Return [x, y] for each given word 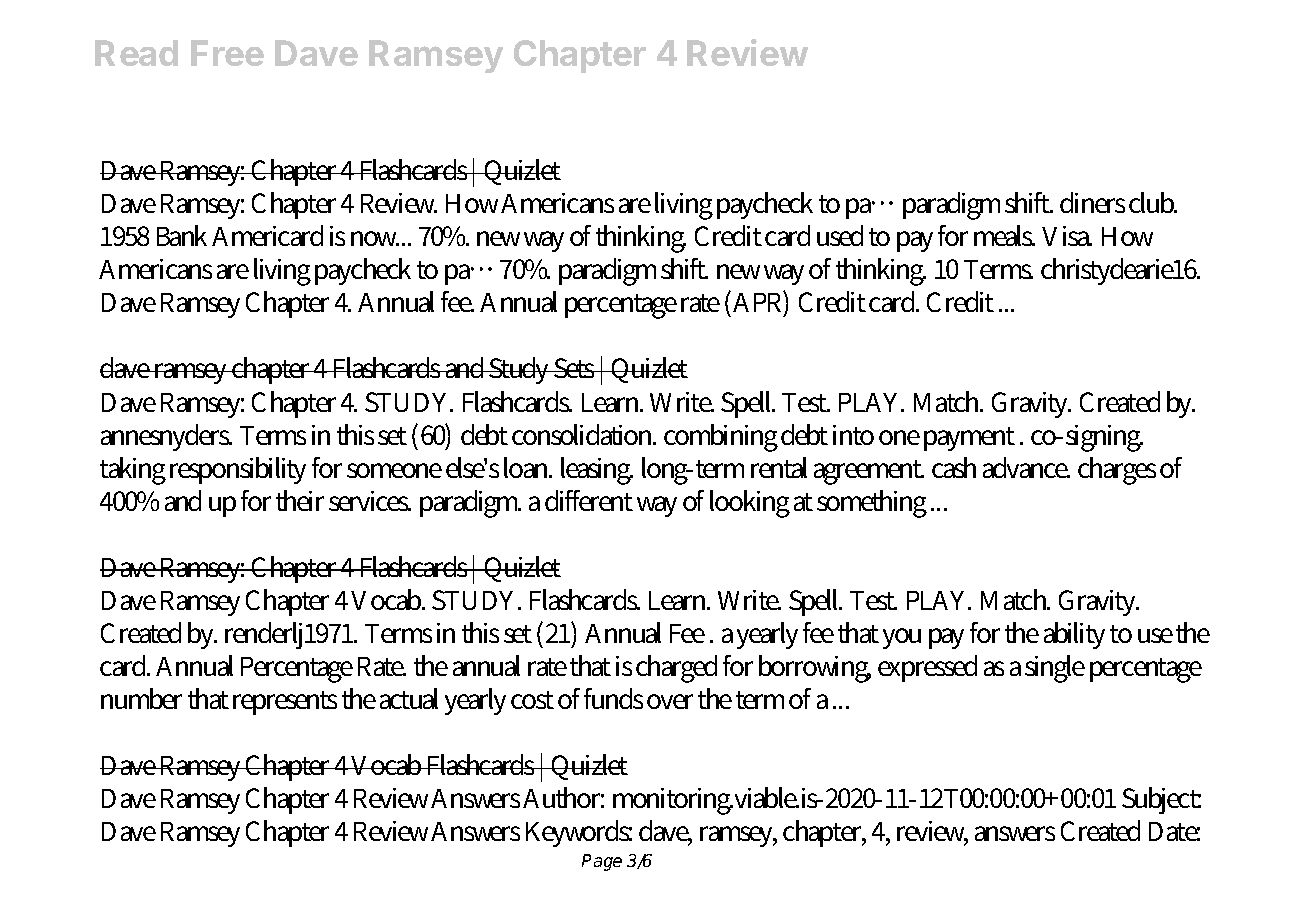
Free [227, 53]
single [1055, 669]
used [840, 235]
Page [602, 862]
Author [563, 797]
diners [1092, 202]
